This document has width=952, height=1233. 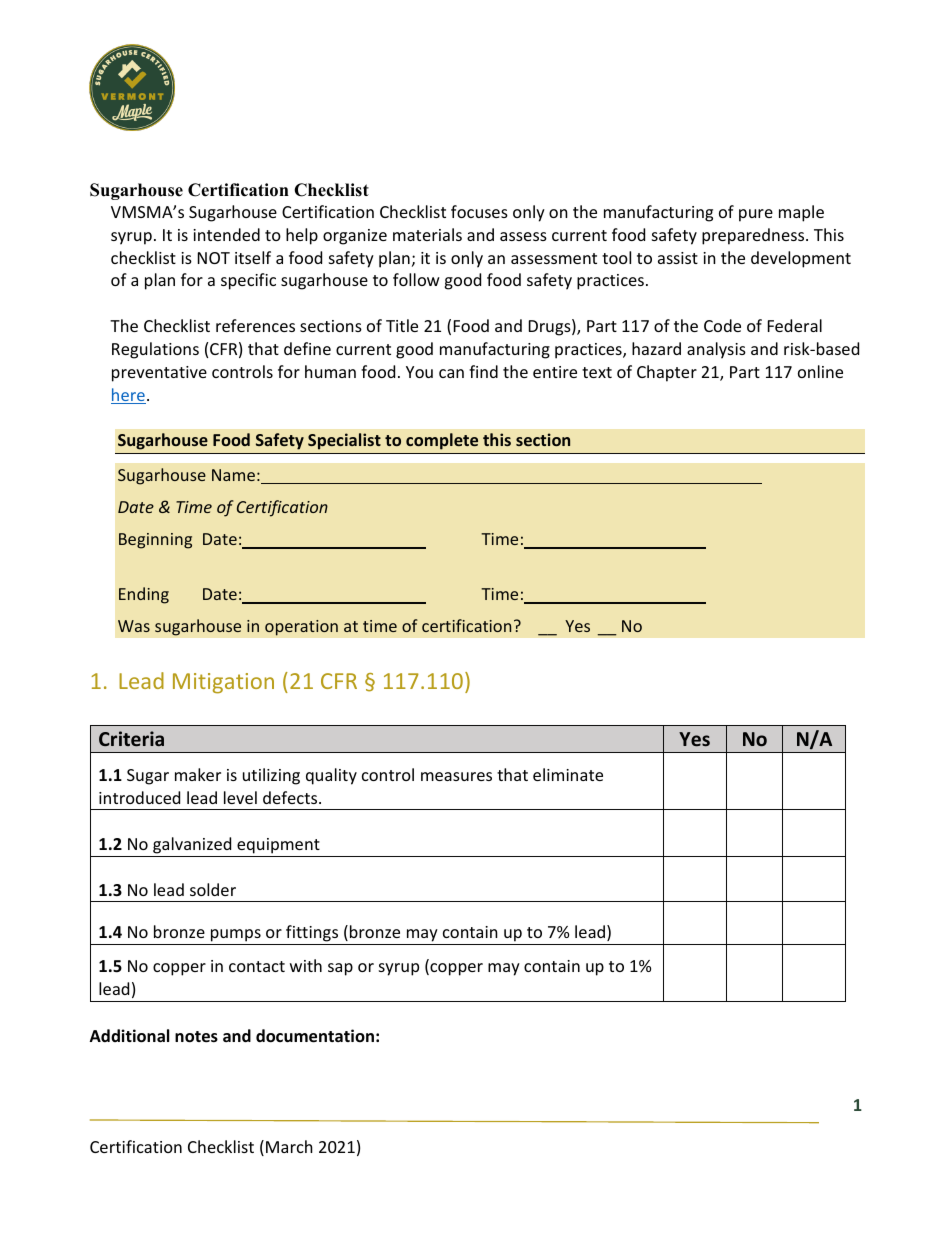 What do you see at coordinates (289, 1146) in the document?
I see `March` at bounding box center [289, 1146].
